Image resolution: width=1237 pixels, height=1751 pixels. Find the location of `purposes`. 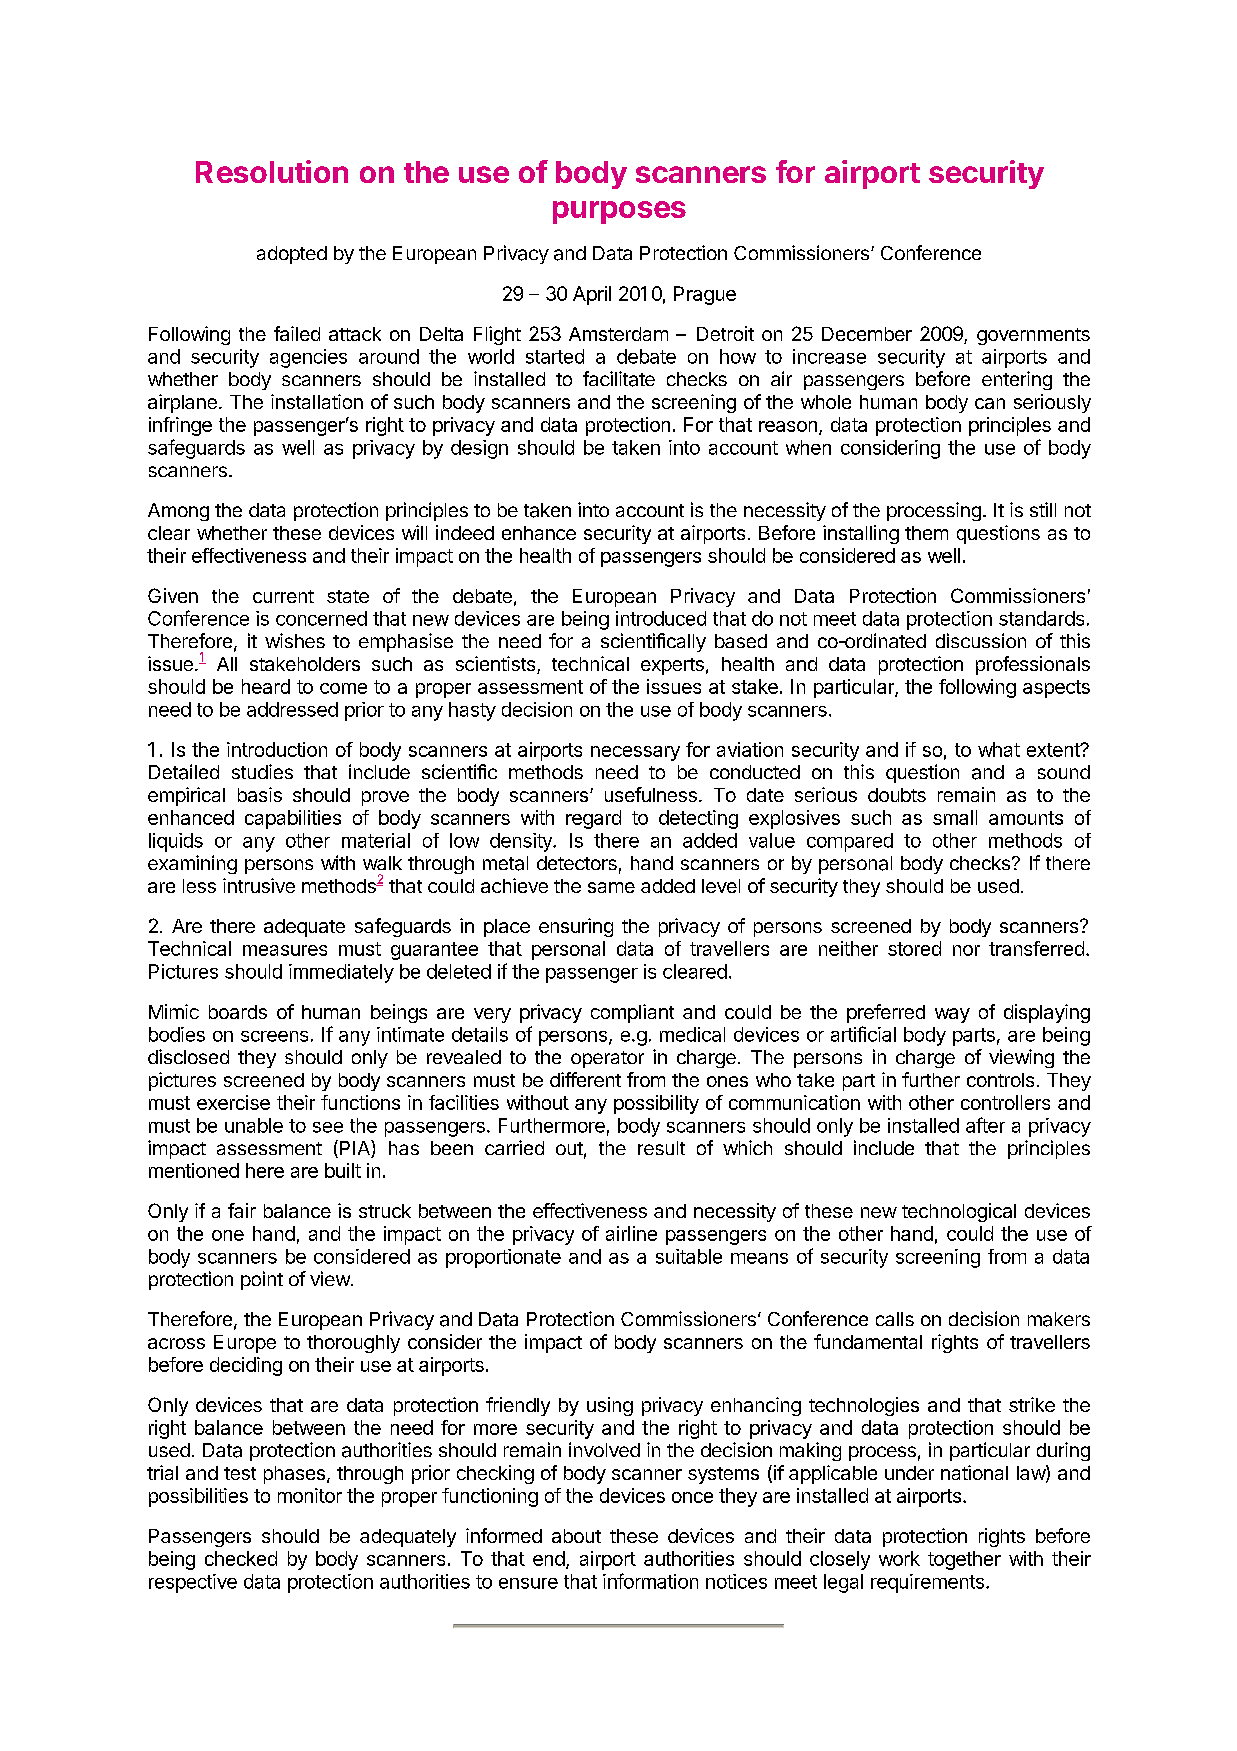

purposes is located at coordinates (619, 212).
